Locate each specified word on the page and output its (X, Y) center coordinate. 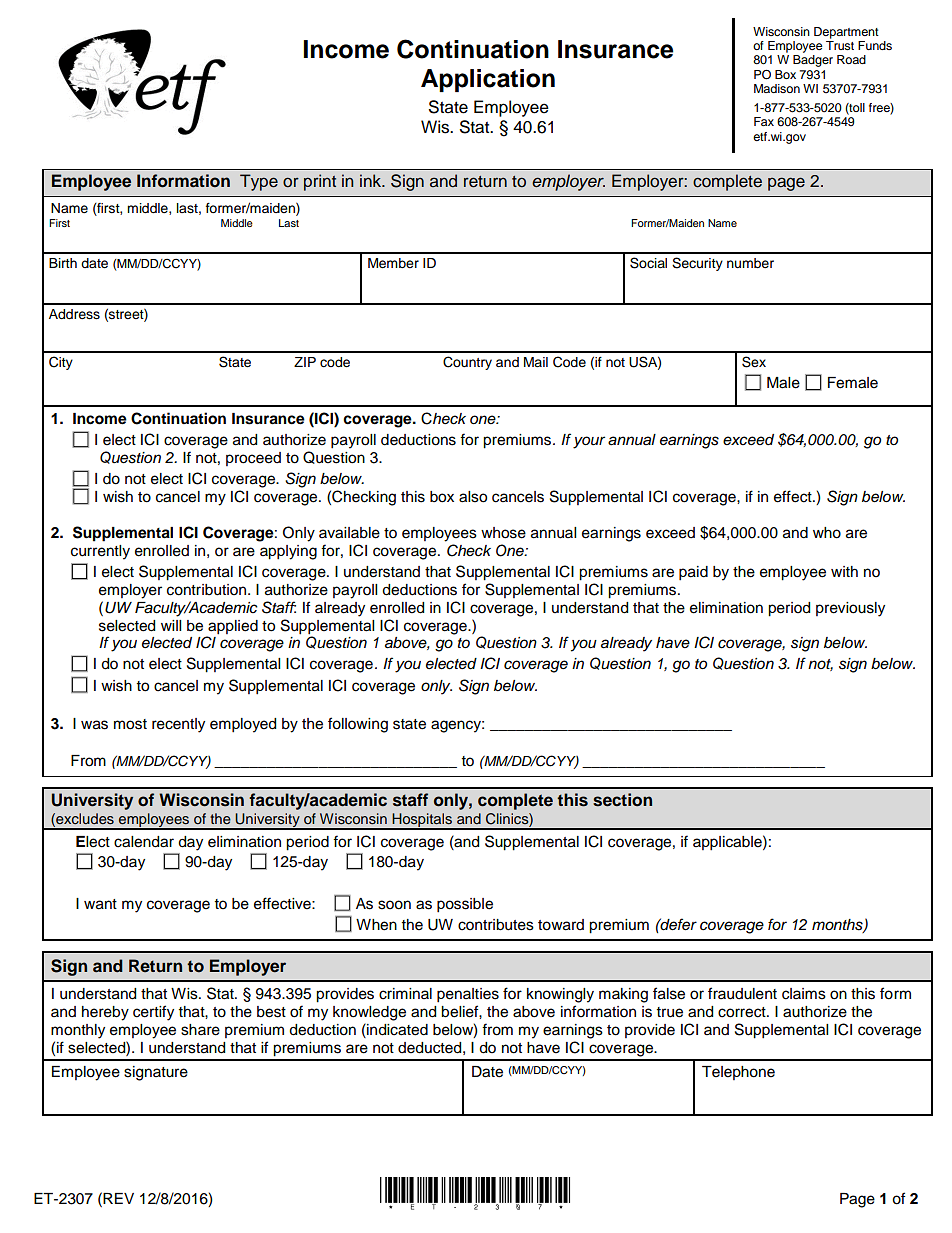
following (358, 725)
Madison (777, 88)
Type (259, 182)
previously (850, 609)
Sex (754, 362)
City (61, 363)
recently (178, 725)
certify (153, 1013)
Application (488, 80)
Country (467, 363)
